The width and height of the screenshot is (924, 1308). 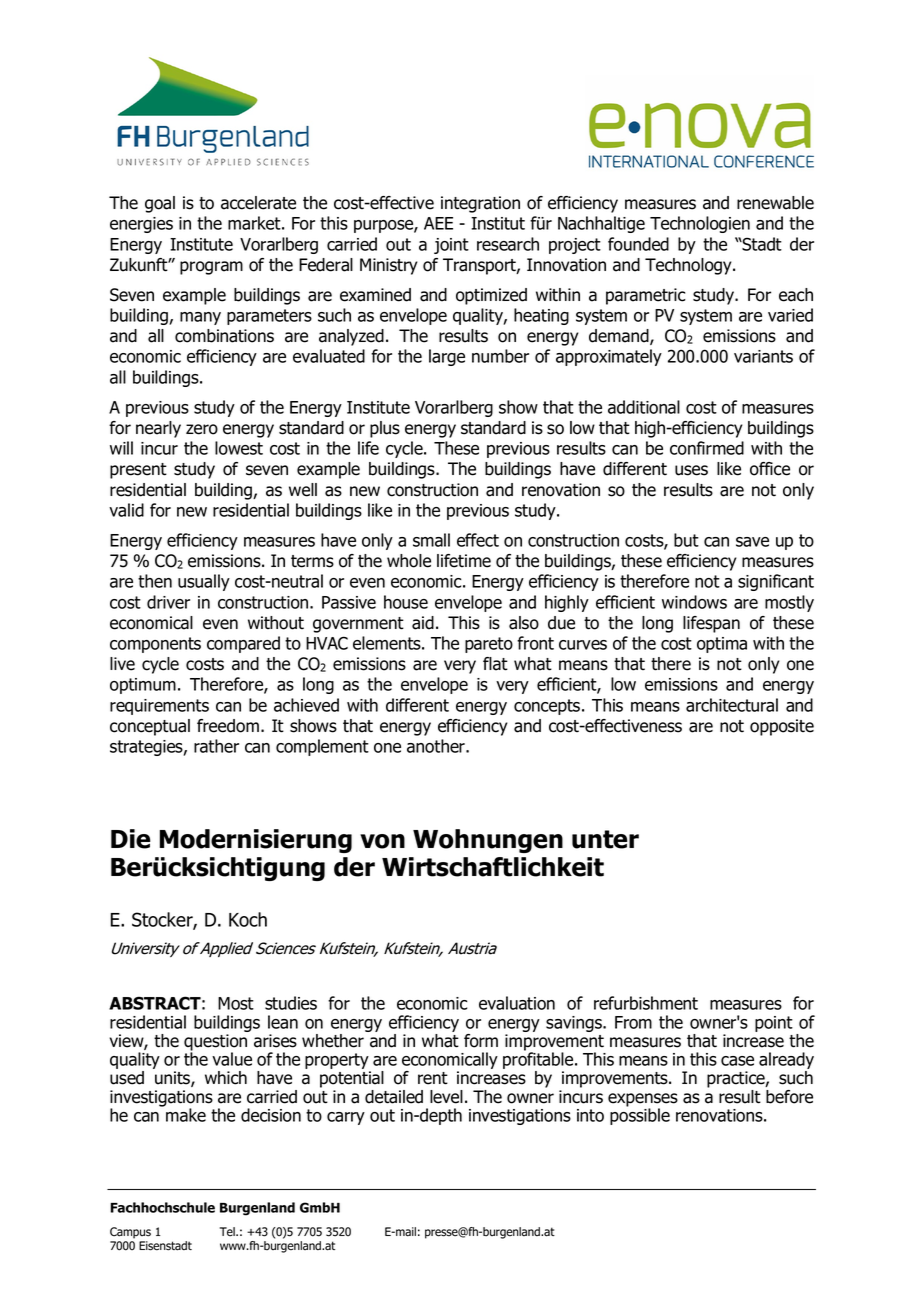 What do you see at coordinates (226, 1078) in the screenshot?
I see `which` at bounding box center [226, 1078].
